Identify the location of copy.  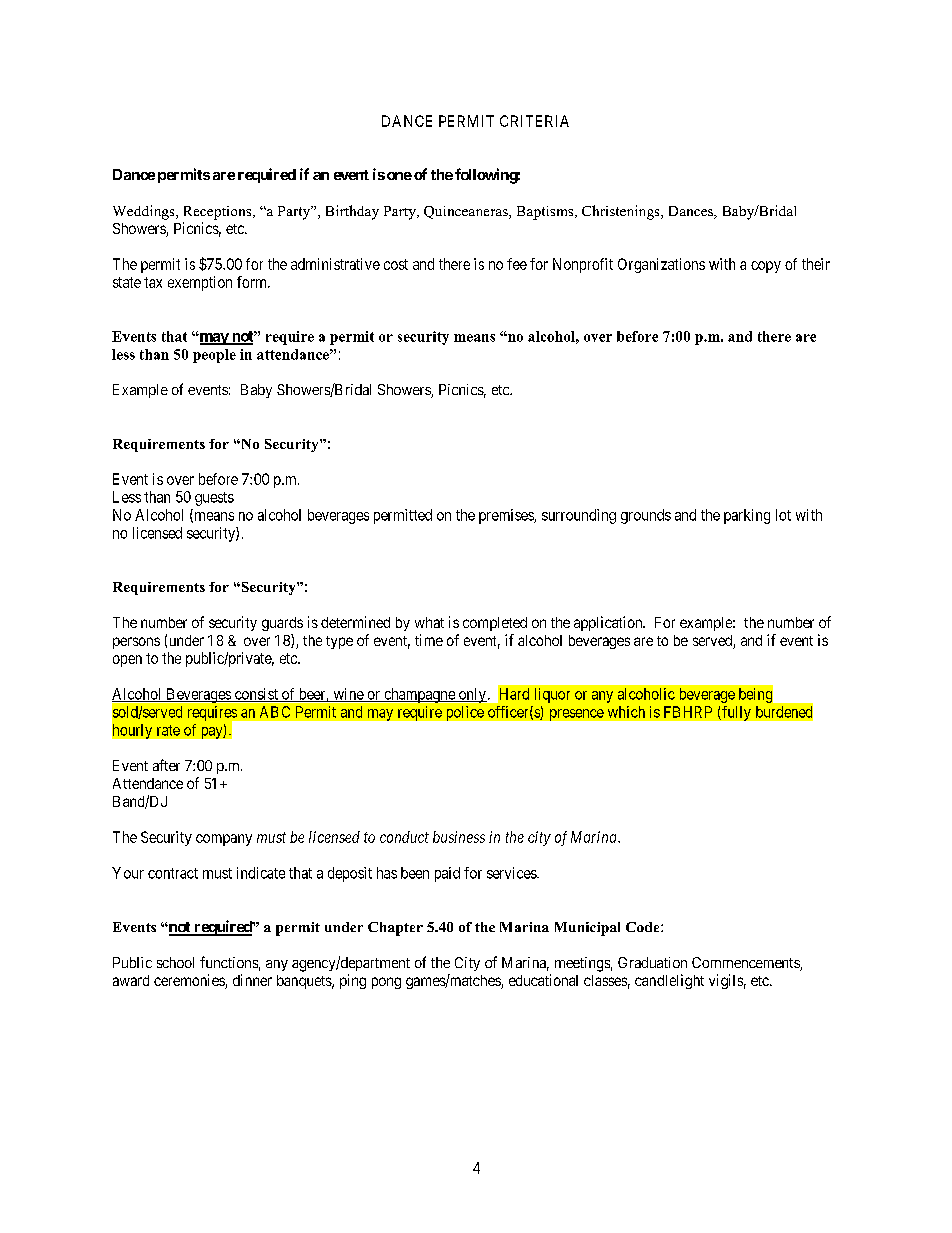
(766, 267).
